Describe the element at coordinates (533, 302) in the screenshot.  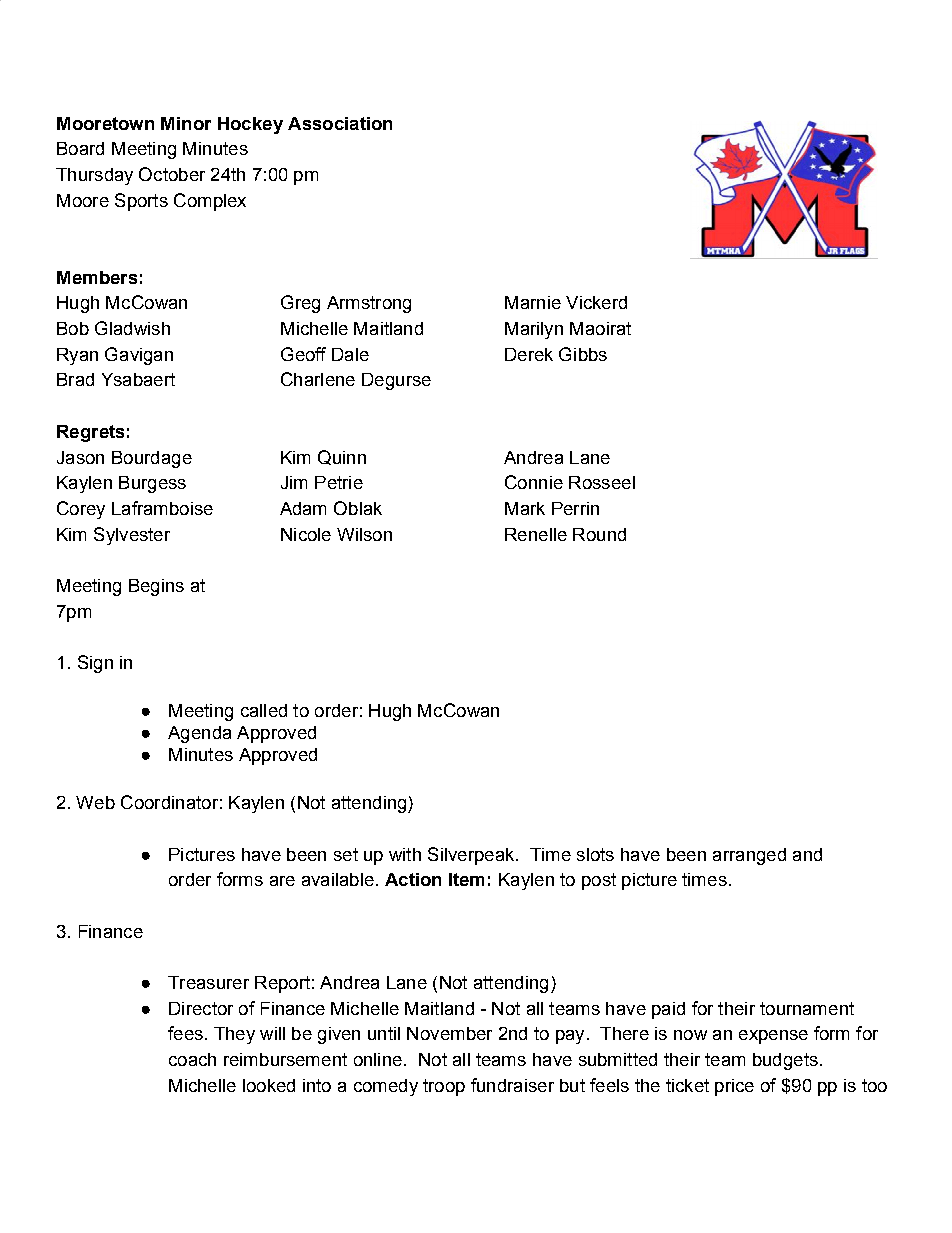
I see `Marnie` at that location.
